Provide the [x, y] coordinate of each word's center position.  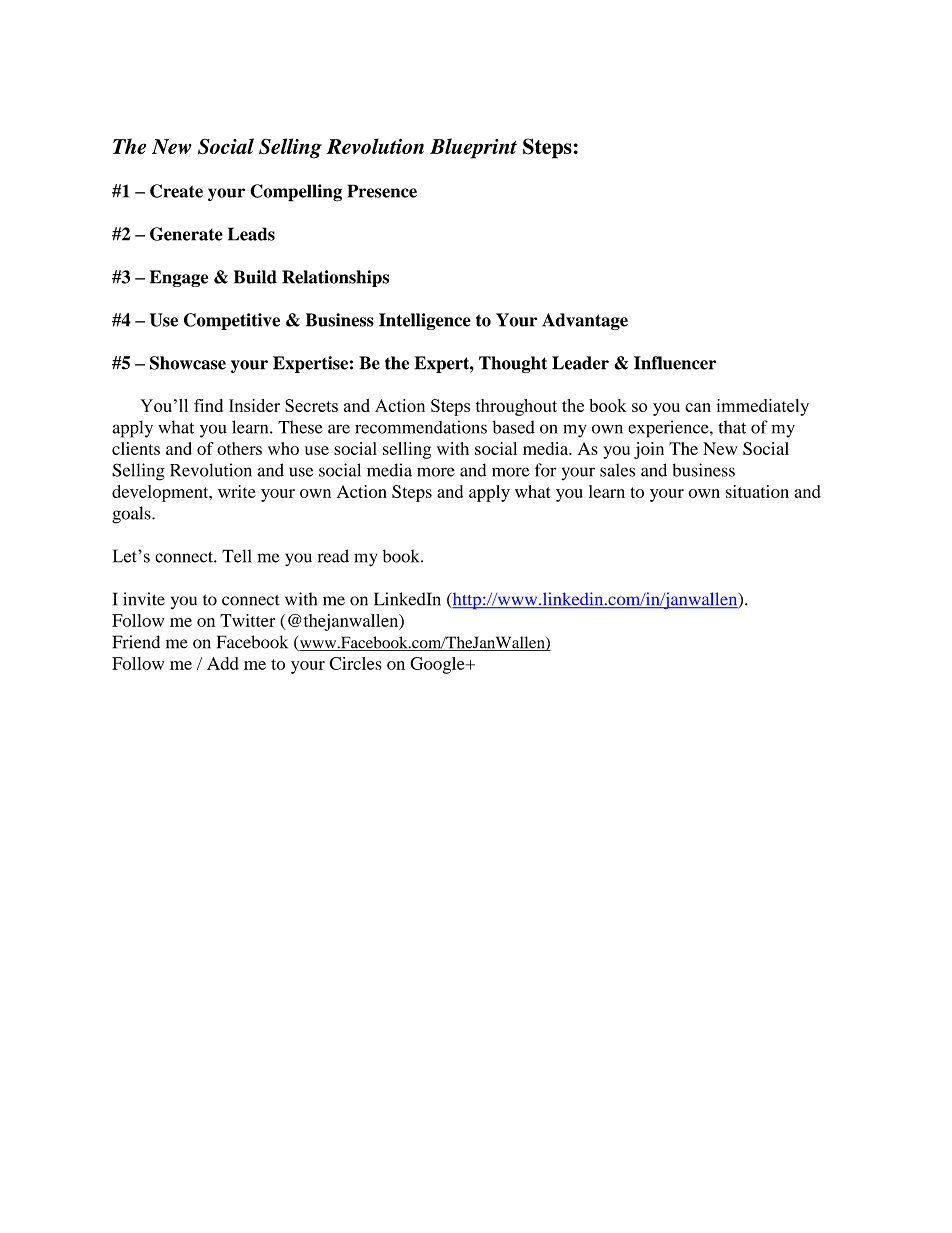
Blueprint [473, 148]
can [698, 407]
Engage [179, 278]
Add [223, 663]
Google [438, 665]
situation [757, 491]
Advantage [585, 321]
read [333, 556]
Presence [382, 191]
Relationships [335, 278]
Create [176, 191]
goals [132, 515]
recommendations [421, 427]
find [208, 405]
